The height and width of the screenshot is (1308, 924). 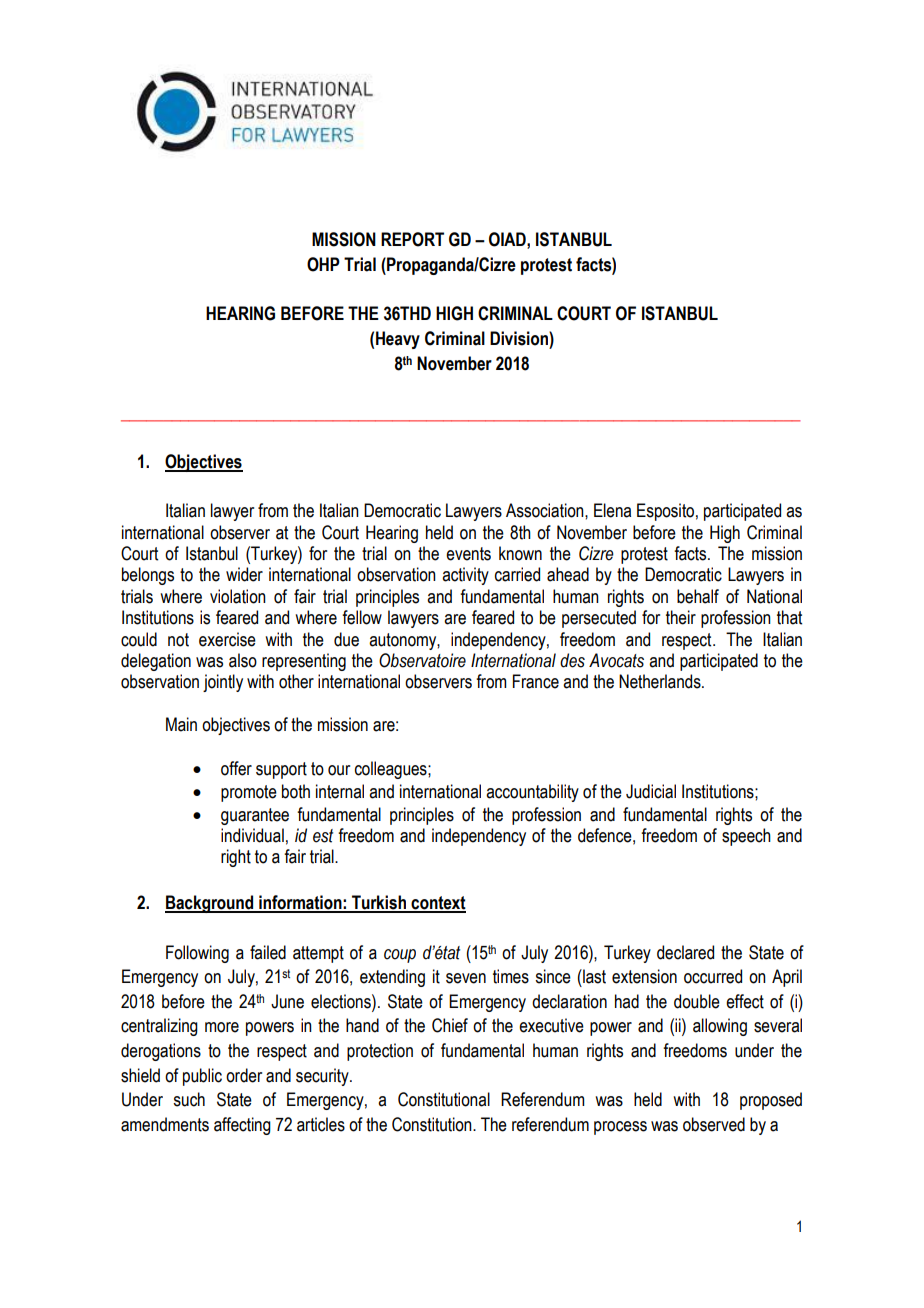 I want to click on such, so click(x=189, y=1099).
